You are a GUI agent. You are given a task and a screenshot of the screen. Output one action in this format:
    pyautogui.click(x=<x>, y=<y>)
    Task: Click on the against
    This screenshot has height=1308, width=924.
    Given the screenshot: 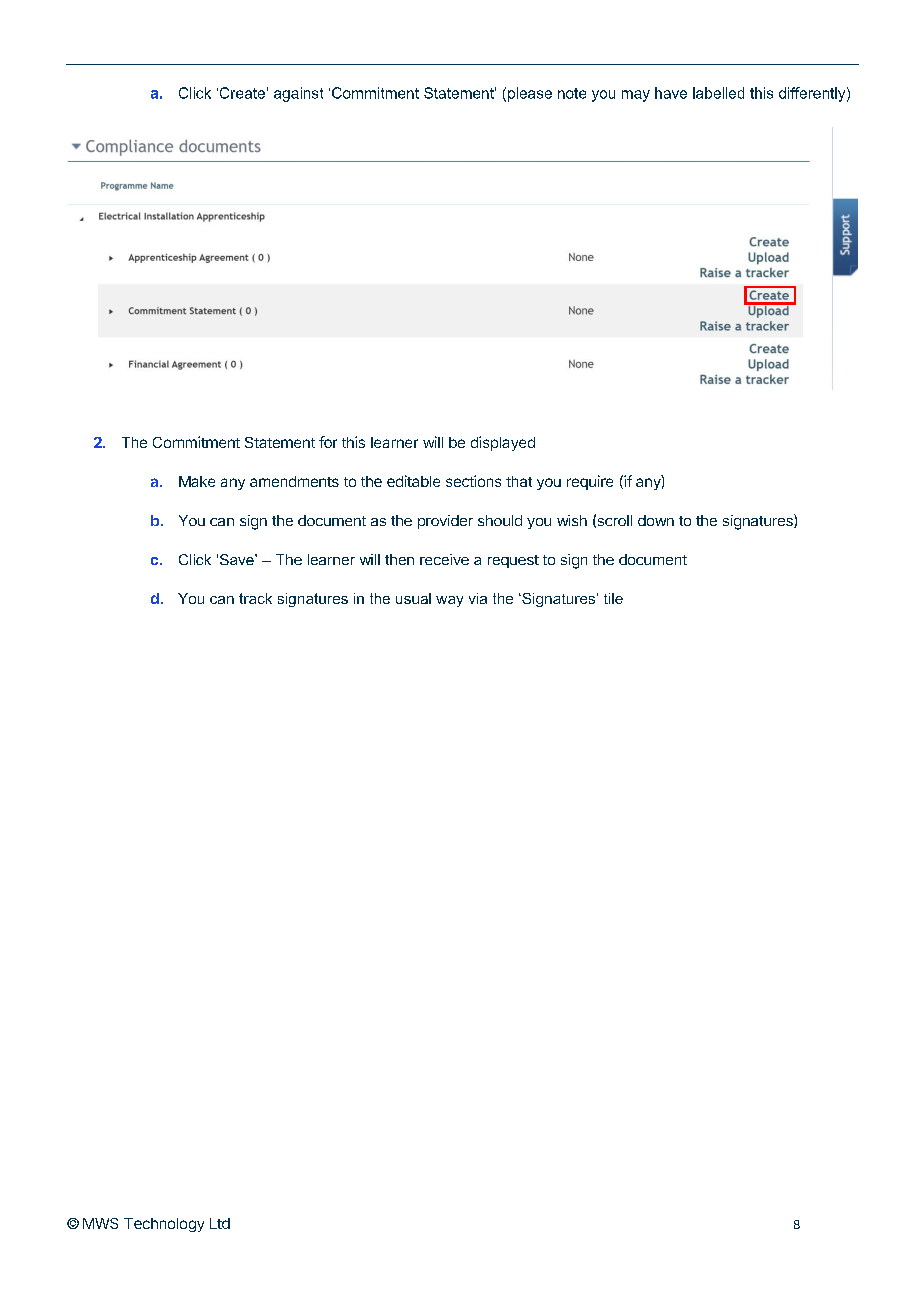 What is the action you would take?
    pyautogui.click(x=298, y=94)
